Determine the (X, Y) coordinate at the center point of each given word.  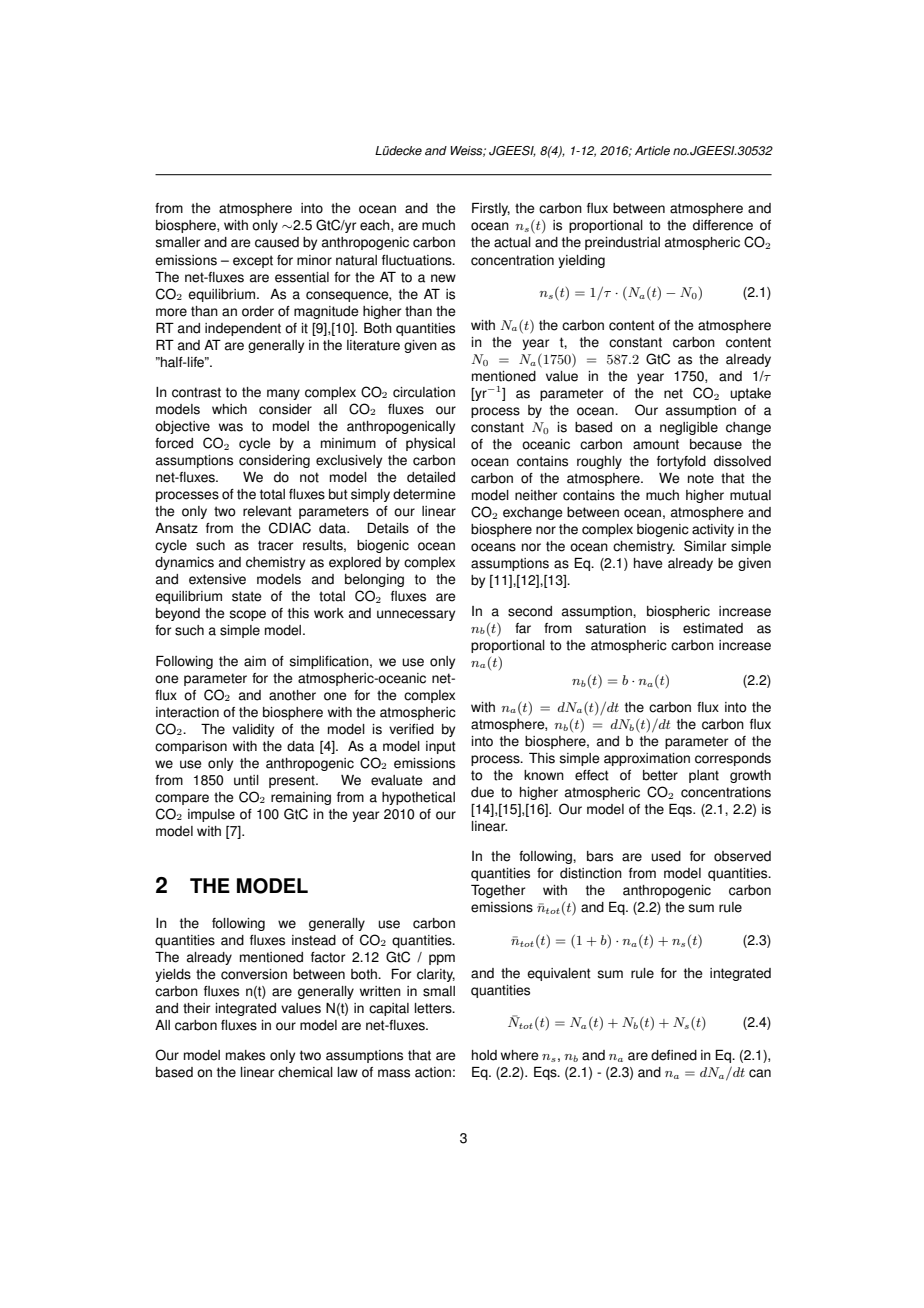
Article (652, 151)
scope (247, 615)
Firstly (491, 209)
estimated (713, 628)
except (253, 261)
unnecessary (416, 615)
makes (245, 1055)
